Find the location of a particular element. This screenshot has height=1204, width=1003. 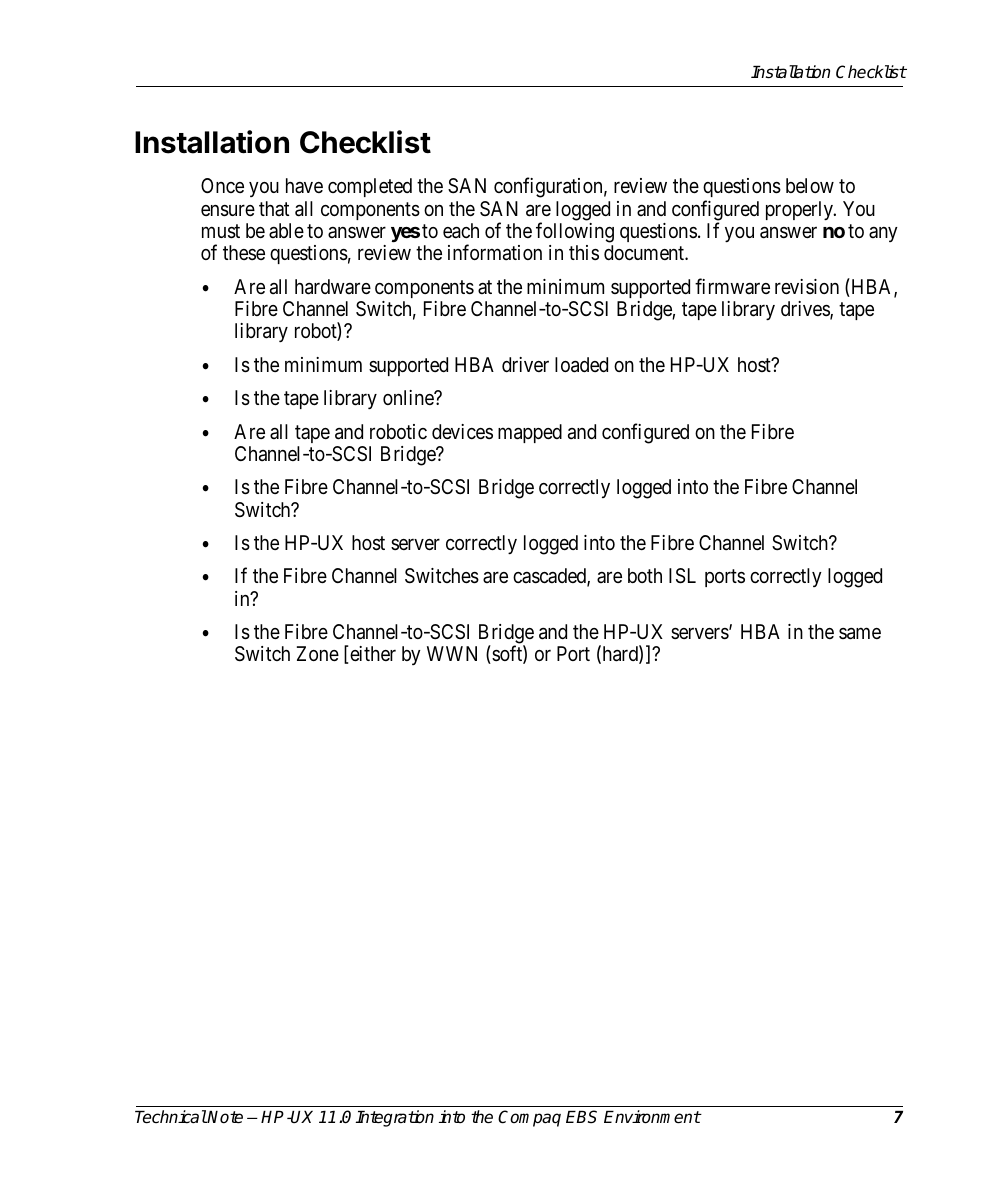

that is located at coordinates (274, 208).
